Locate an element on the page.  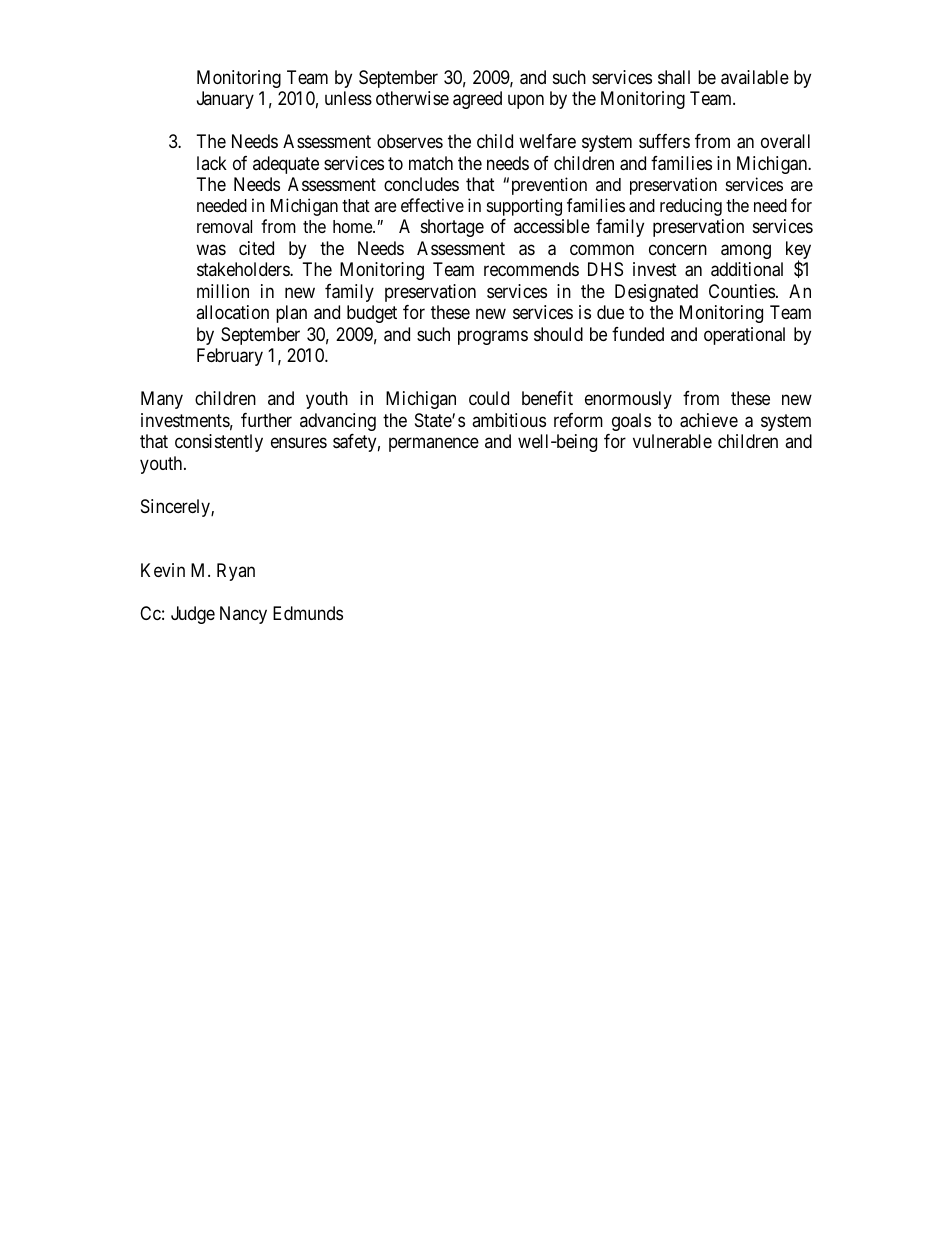
agreed is located at coordinates (477, 100).
